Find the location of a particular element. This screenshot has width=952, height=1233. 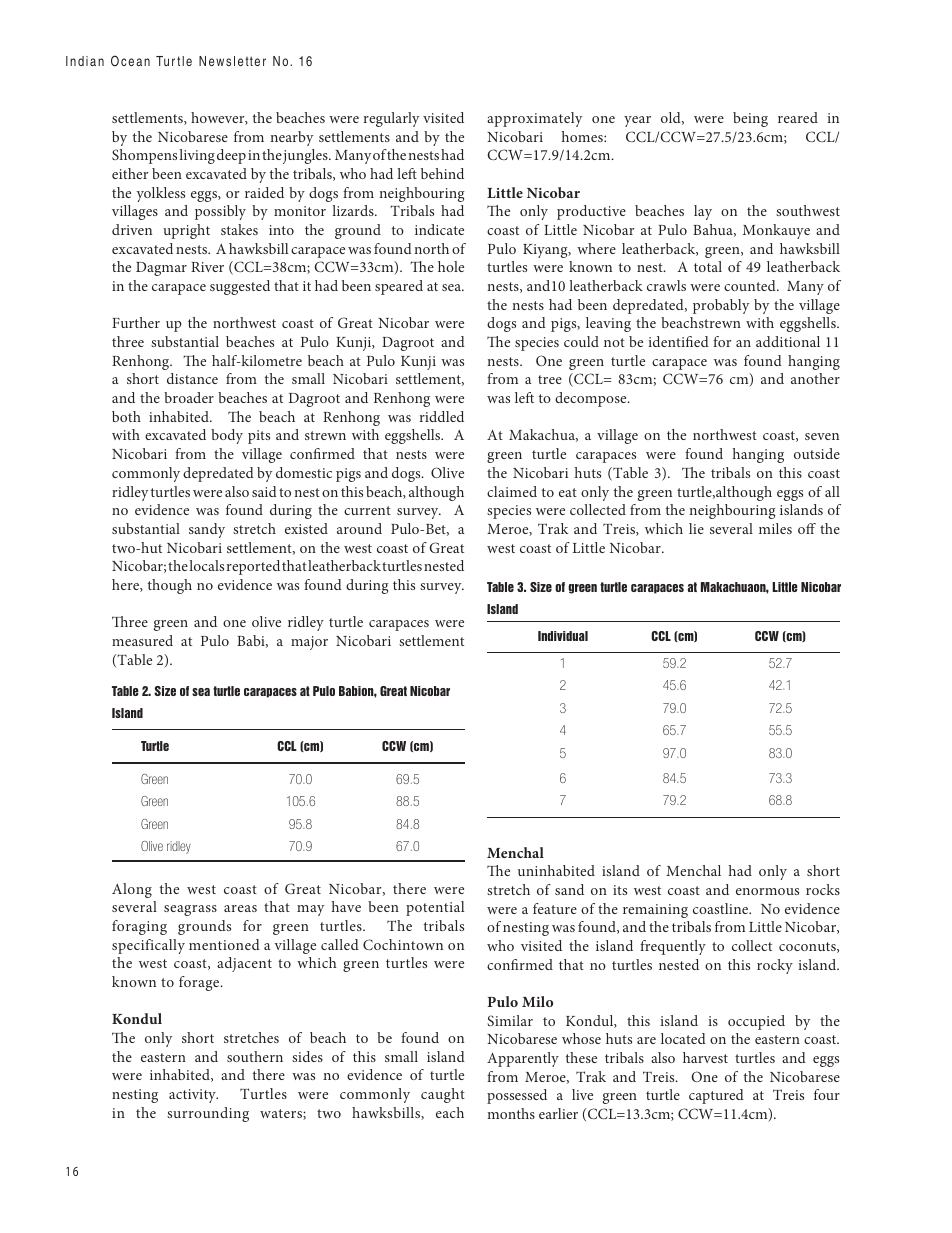

potential is located at coordinates (435, 908).
